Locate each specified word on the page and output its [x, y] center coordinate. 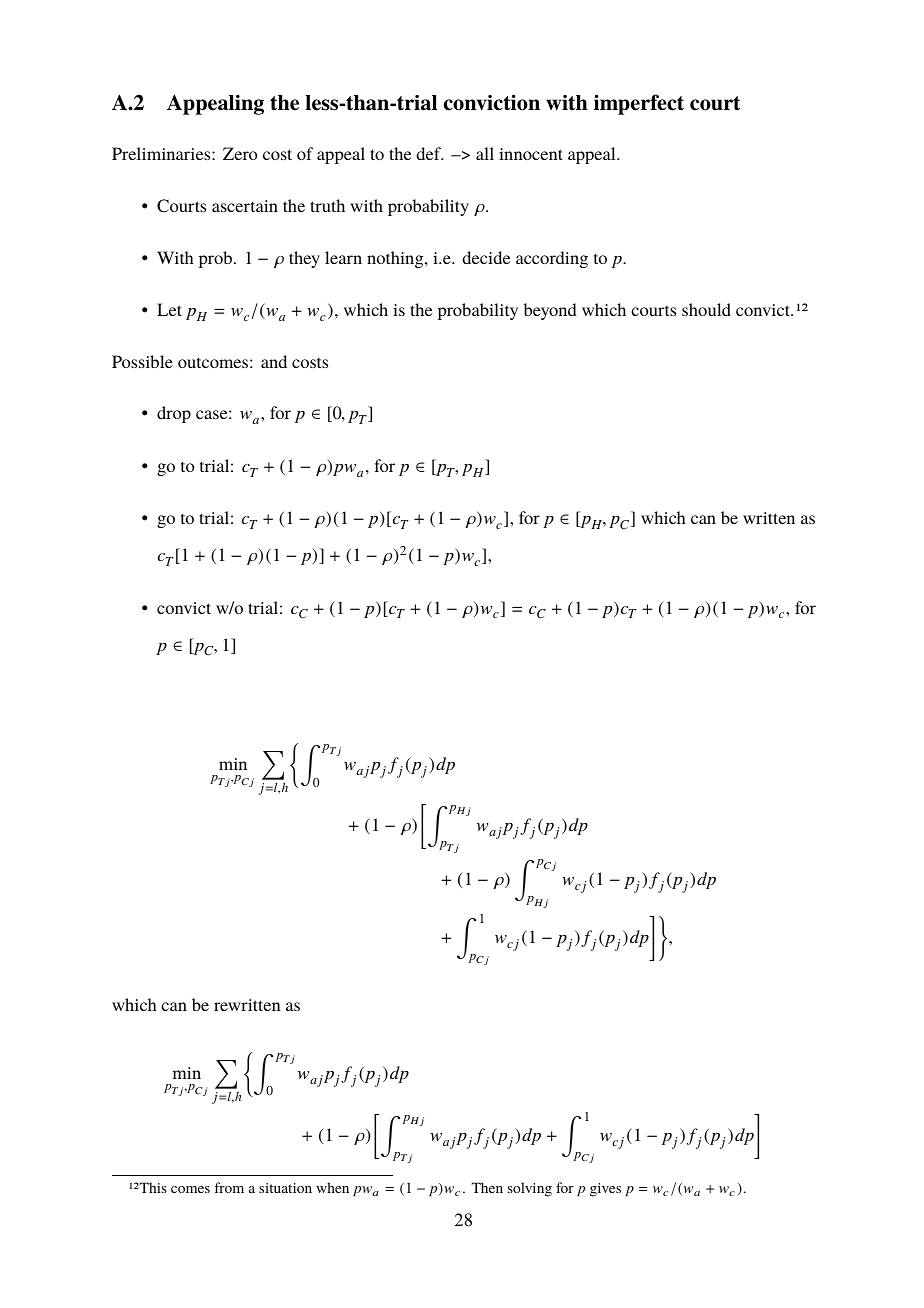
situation [285, 1188]
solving [530, 1189]
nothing [396, 259]
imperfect [639, 104]
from [229, 1187]
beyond [550, 311]
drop [174, 414]
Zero [240, 153]
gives [605, 1190]
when [332, 1187]
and [274, 361]
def [430, 153]
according [552, 259]
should [706, 309]
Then [487, 1187]
